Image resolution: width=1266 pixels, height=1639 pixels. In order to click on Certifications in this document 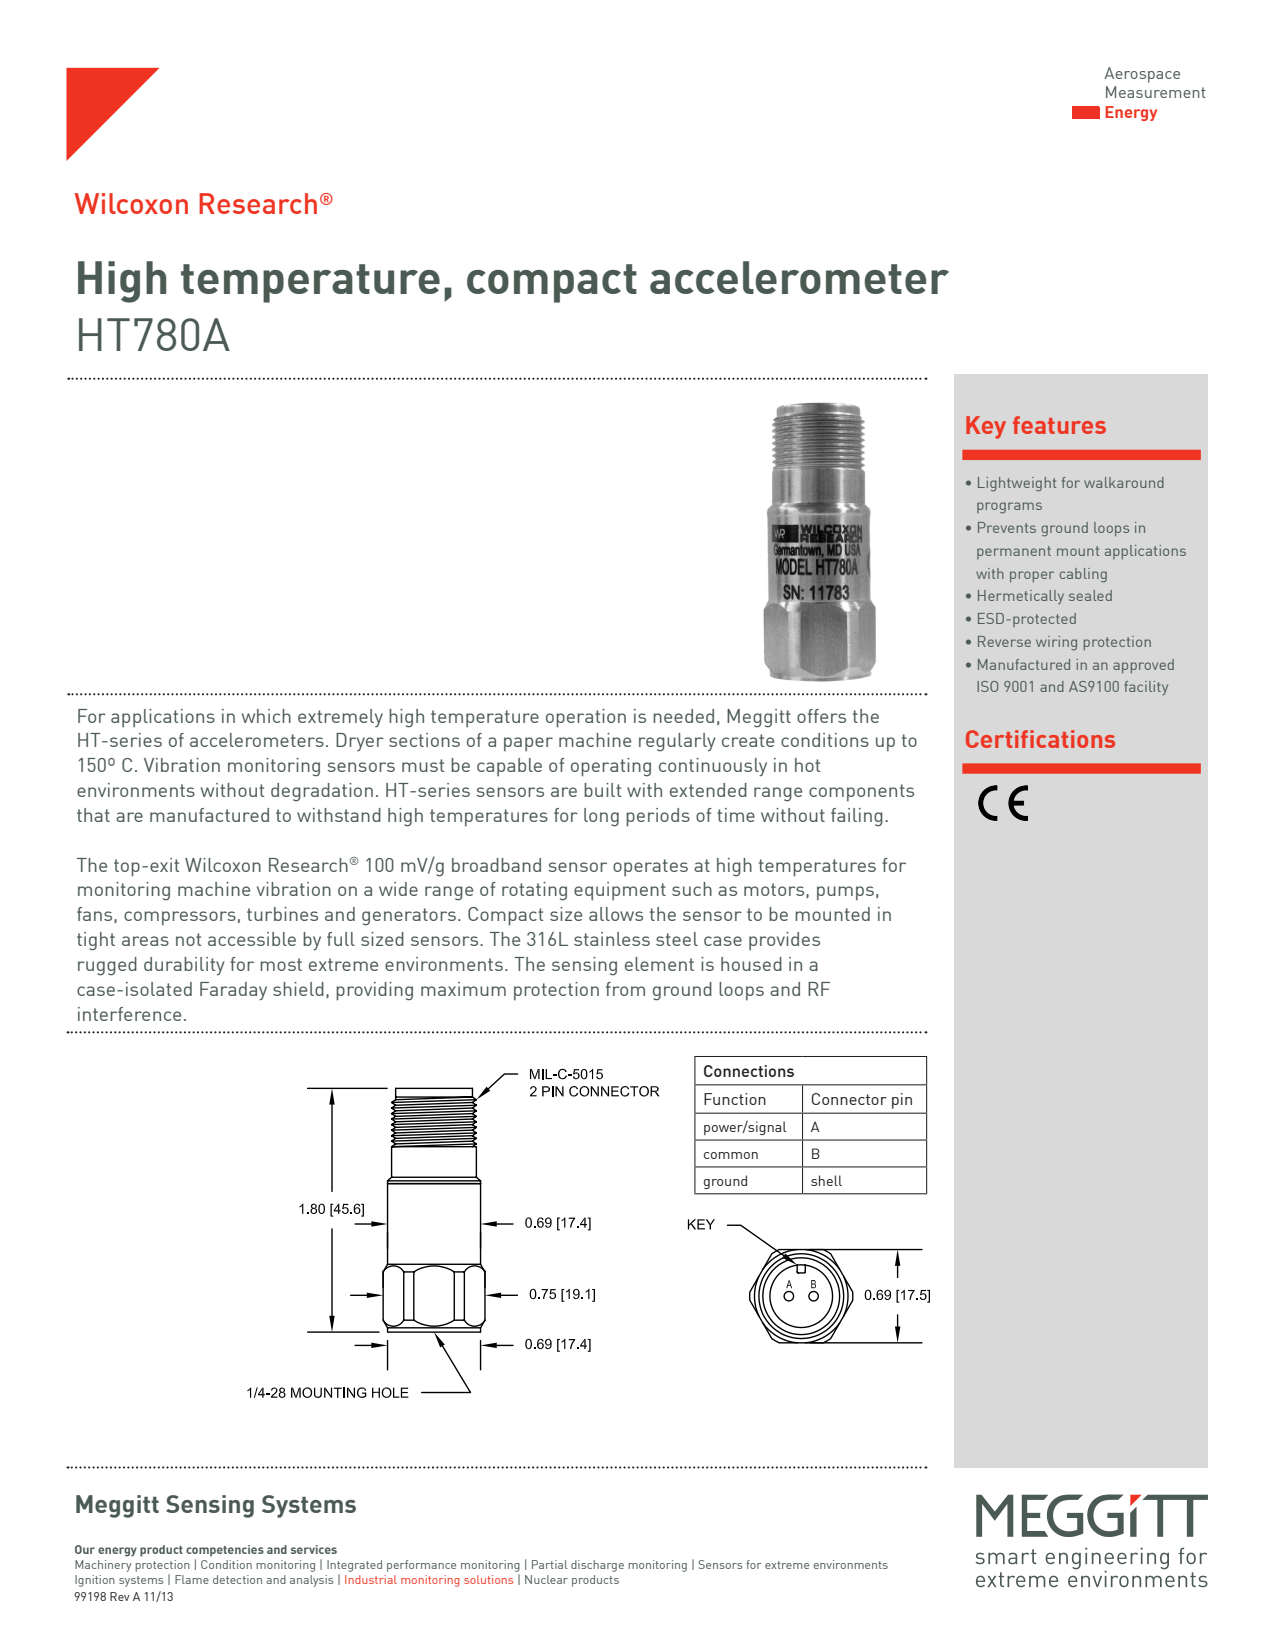, I will do `click(1040, 739)`.
